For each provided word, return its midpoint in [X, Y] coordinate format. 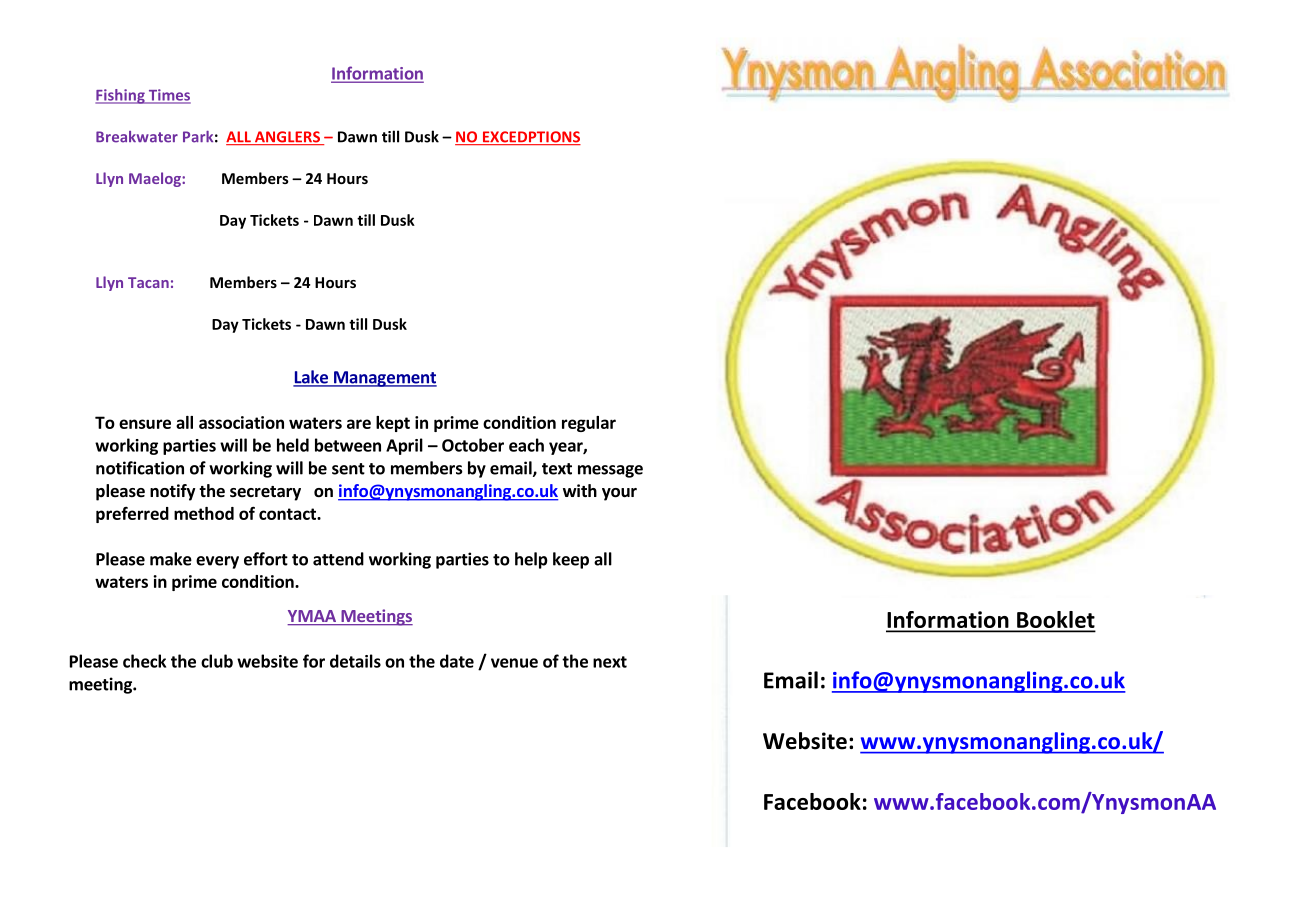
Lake [311, 378]
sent [348, 469]
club [217, 661]
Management [384, 379]
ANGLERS [288, 138]
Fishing [121, 96]
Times [168, 96]
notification [140, 468]
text [557, 469]
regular [589, 424]
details [355, 661]
